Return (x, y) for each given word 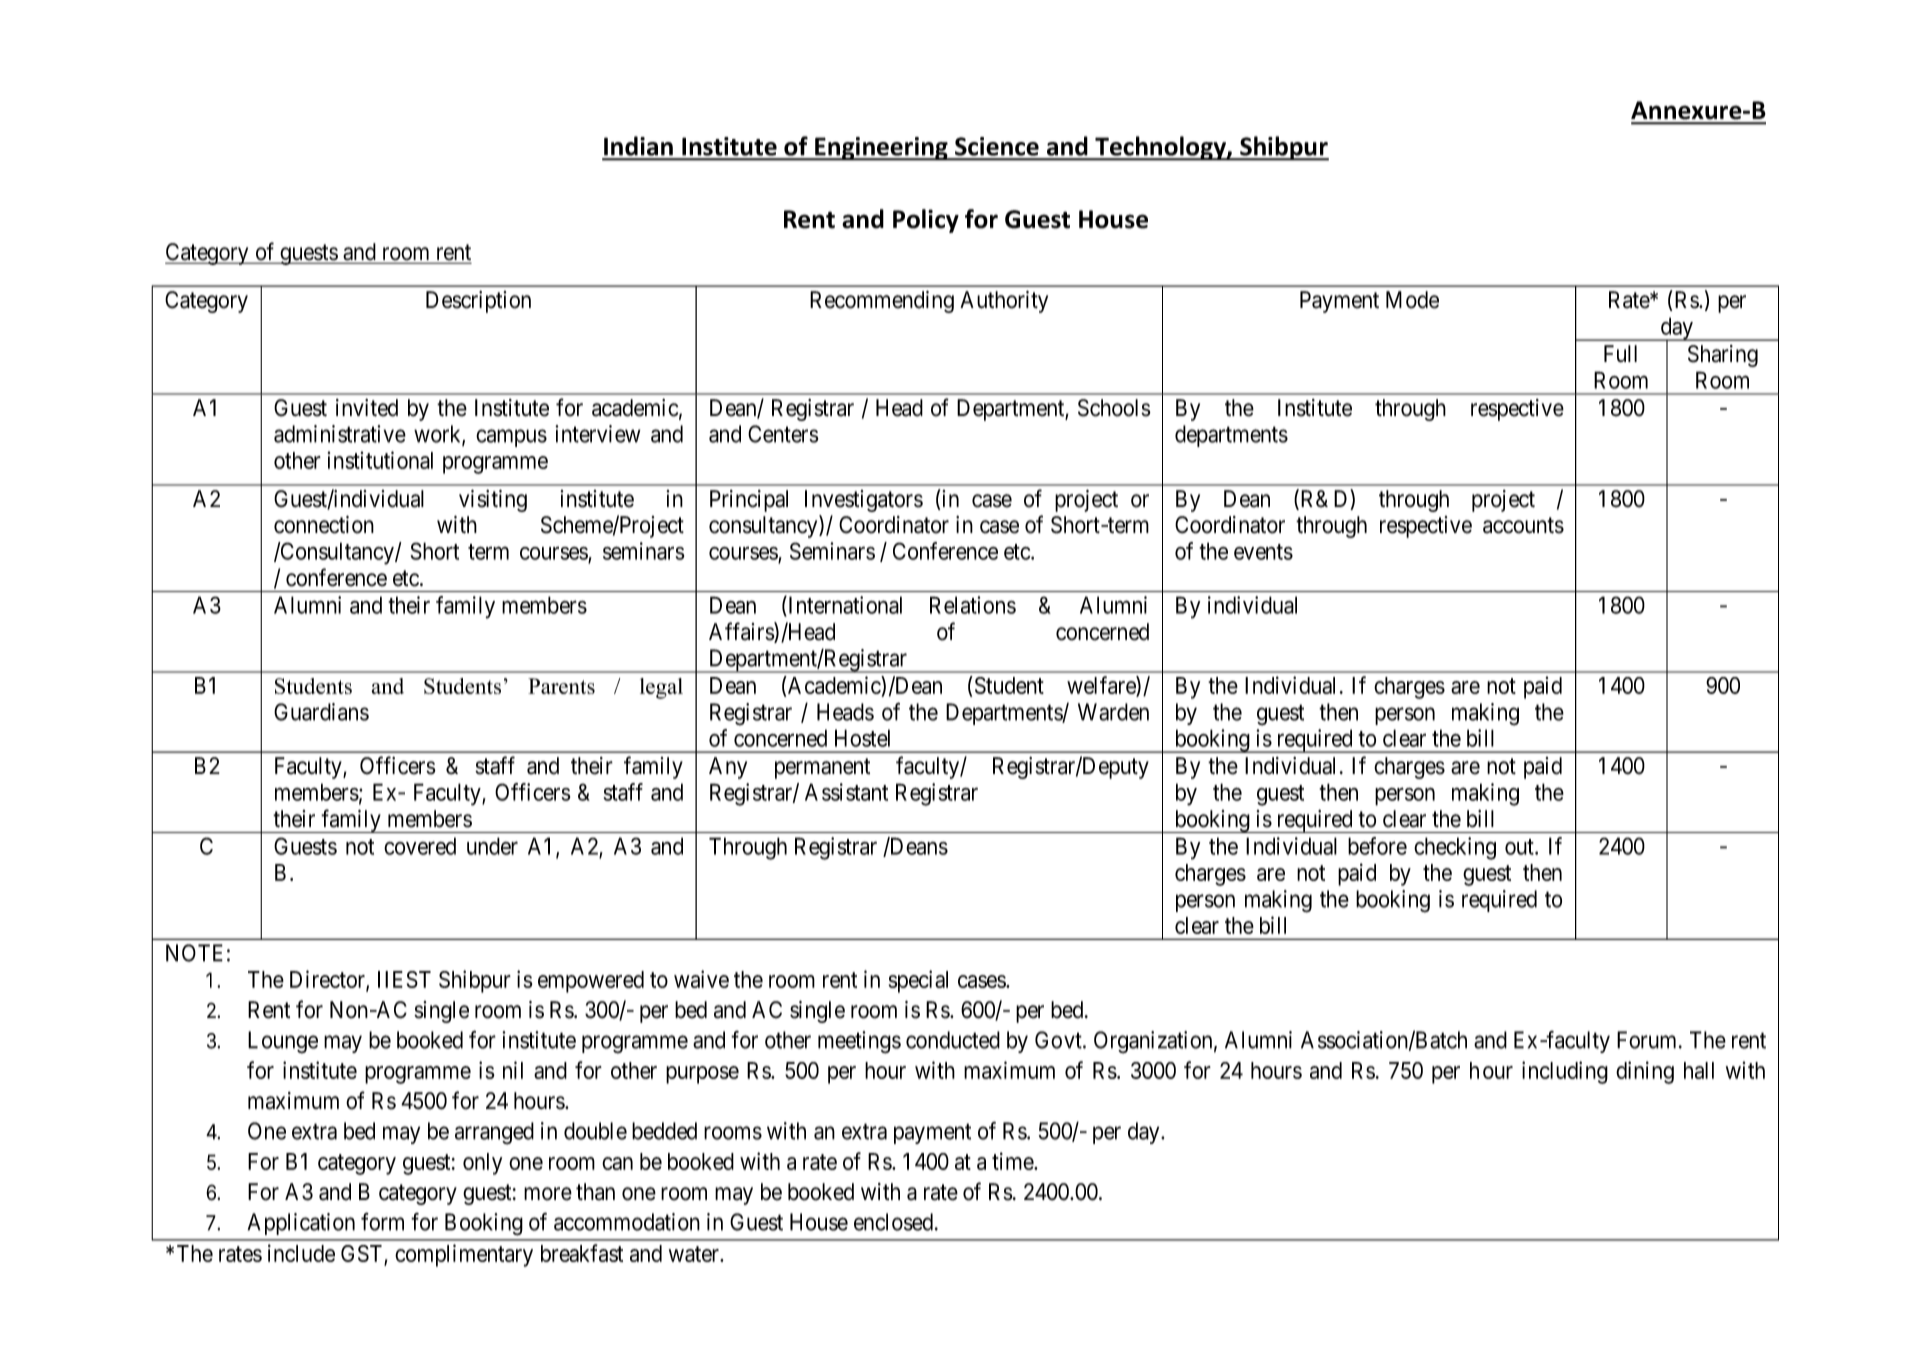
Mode (1412, 300)
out (1520, 847)
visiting (493, 501)
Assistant (846, 792)
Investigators (864, 501)
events (1263, 552)
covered (420, 846)
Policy (926, 221)
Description (478, 302)
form (382, 1222)
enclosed (893, 1222)
